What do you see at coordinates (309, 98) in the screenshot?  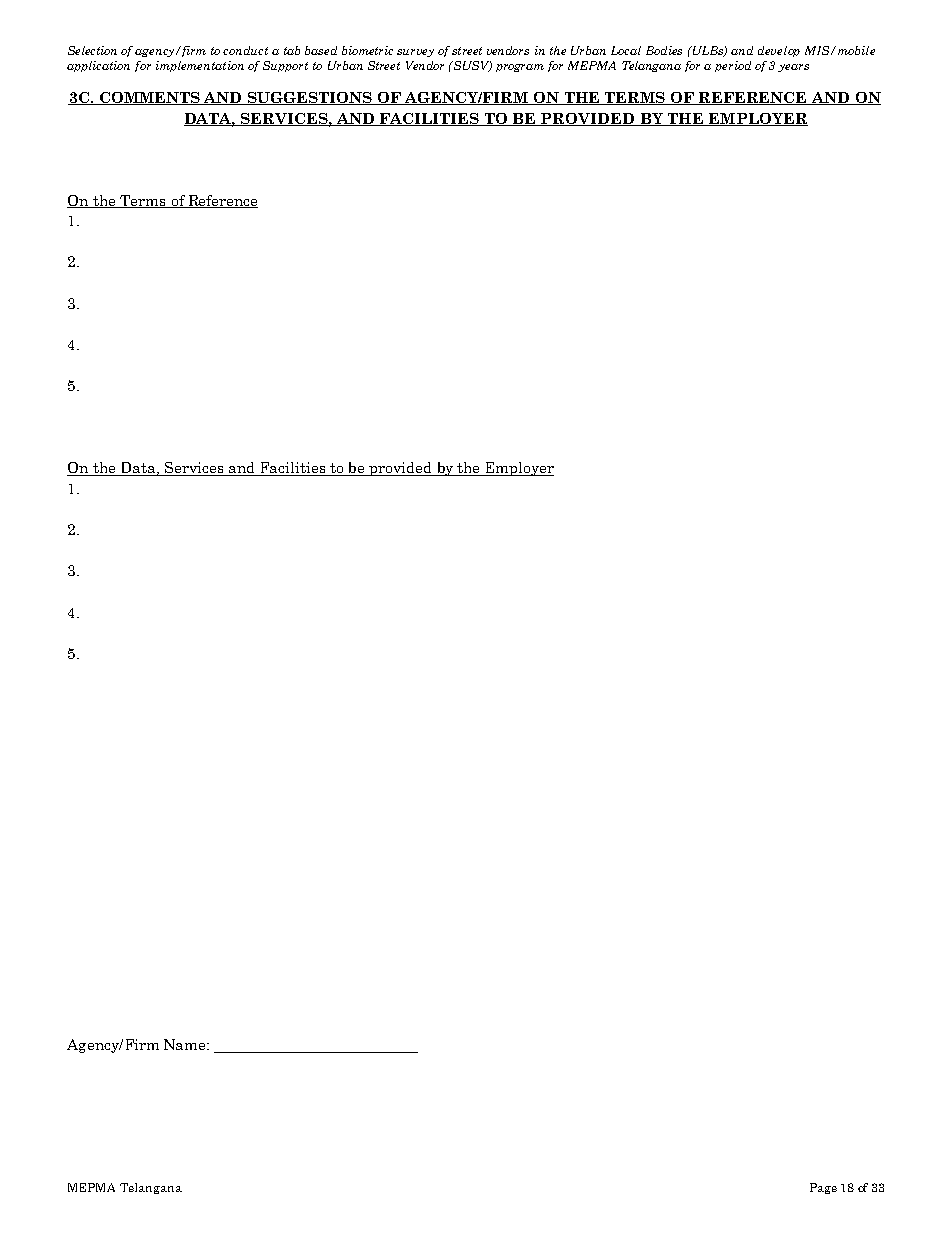 I see `SUGGESTIONS` at bounding box center [309, 98].
